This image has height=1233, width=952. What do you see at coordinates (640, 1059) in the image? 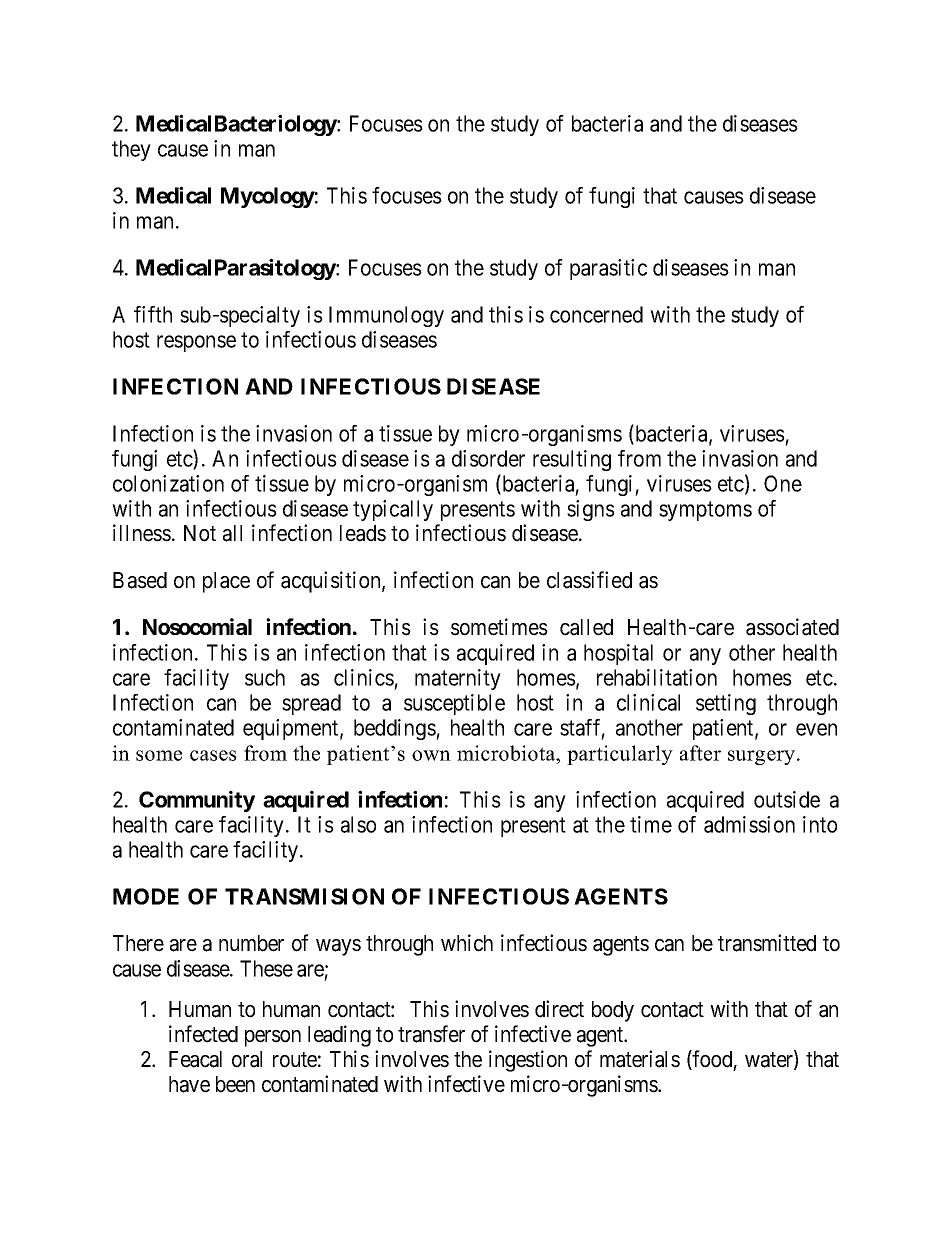
I see `materials` at bounding box center [640, 1059].
